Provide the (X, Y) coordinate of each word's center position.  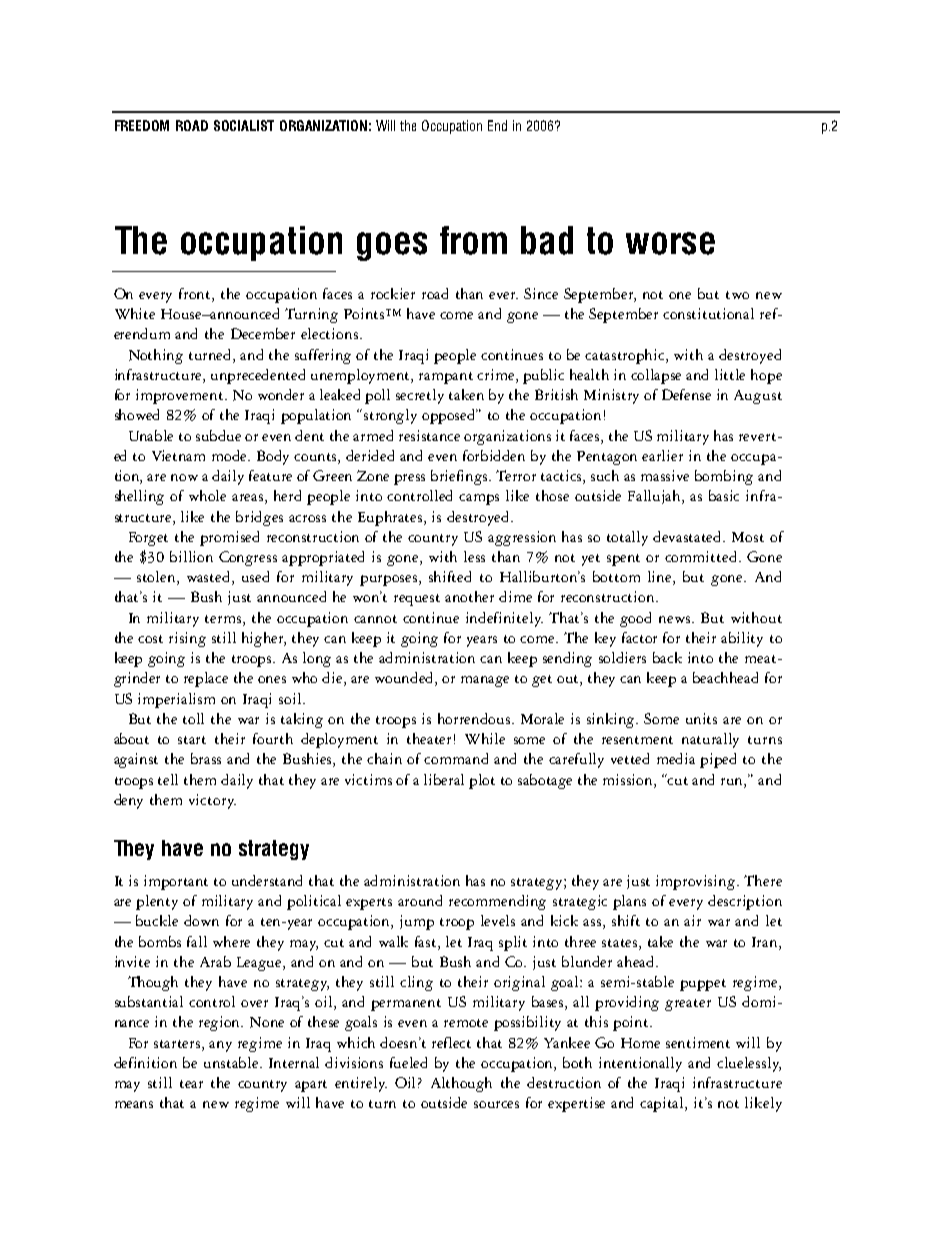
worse (670, 243)
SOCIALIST (244, 125)
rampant (446, 378)
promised (229, 538)
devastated (689, 536)
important (176, 882)
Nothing (156, 356)
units (701, 718)
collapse (656, 376)
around (420, 900)
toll (193, 718)
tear (191, 1084)
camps (479, 499)
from (473, 240)
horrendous (475, 718)
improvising (697, 882)
